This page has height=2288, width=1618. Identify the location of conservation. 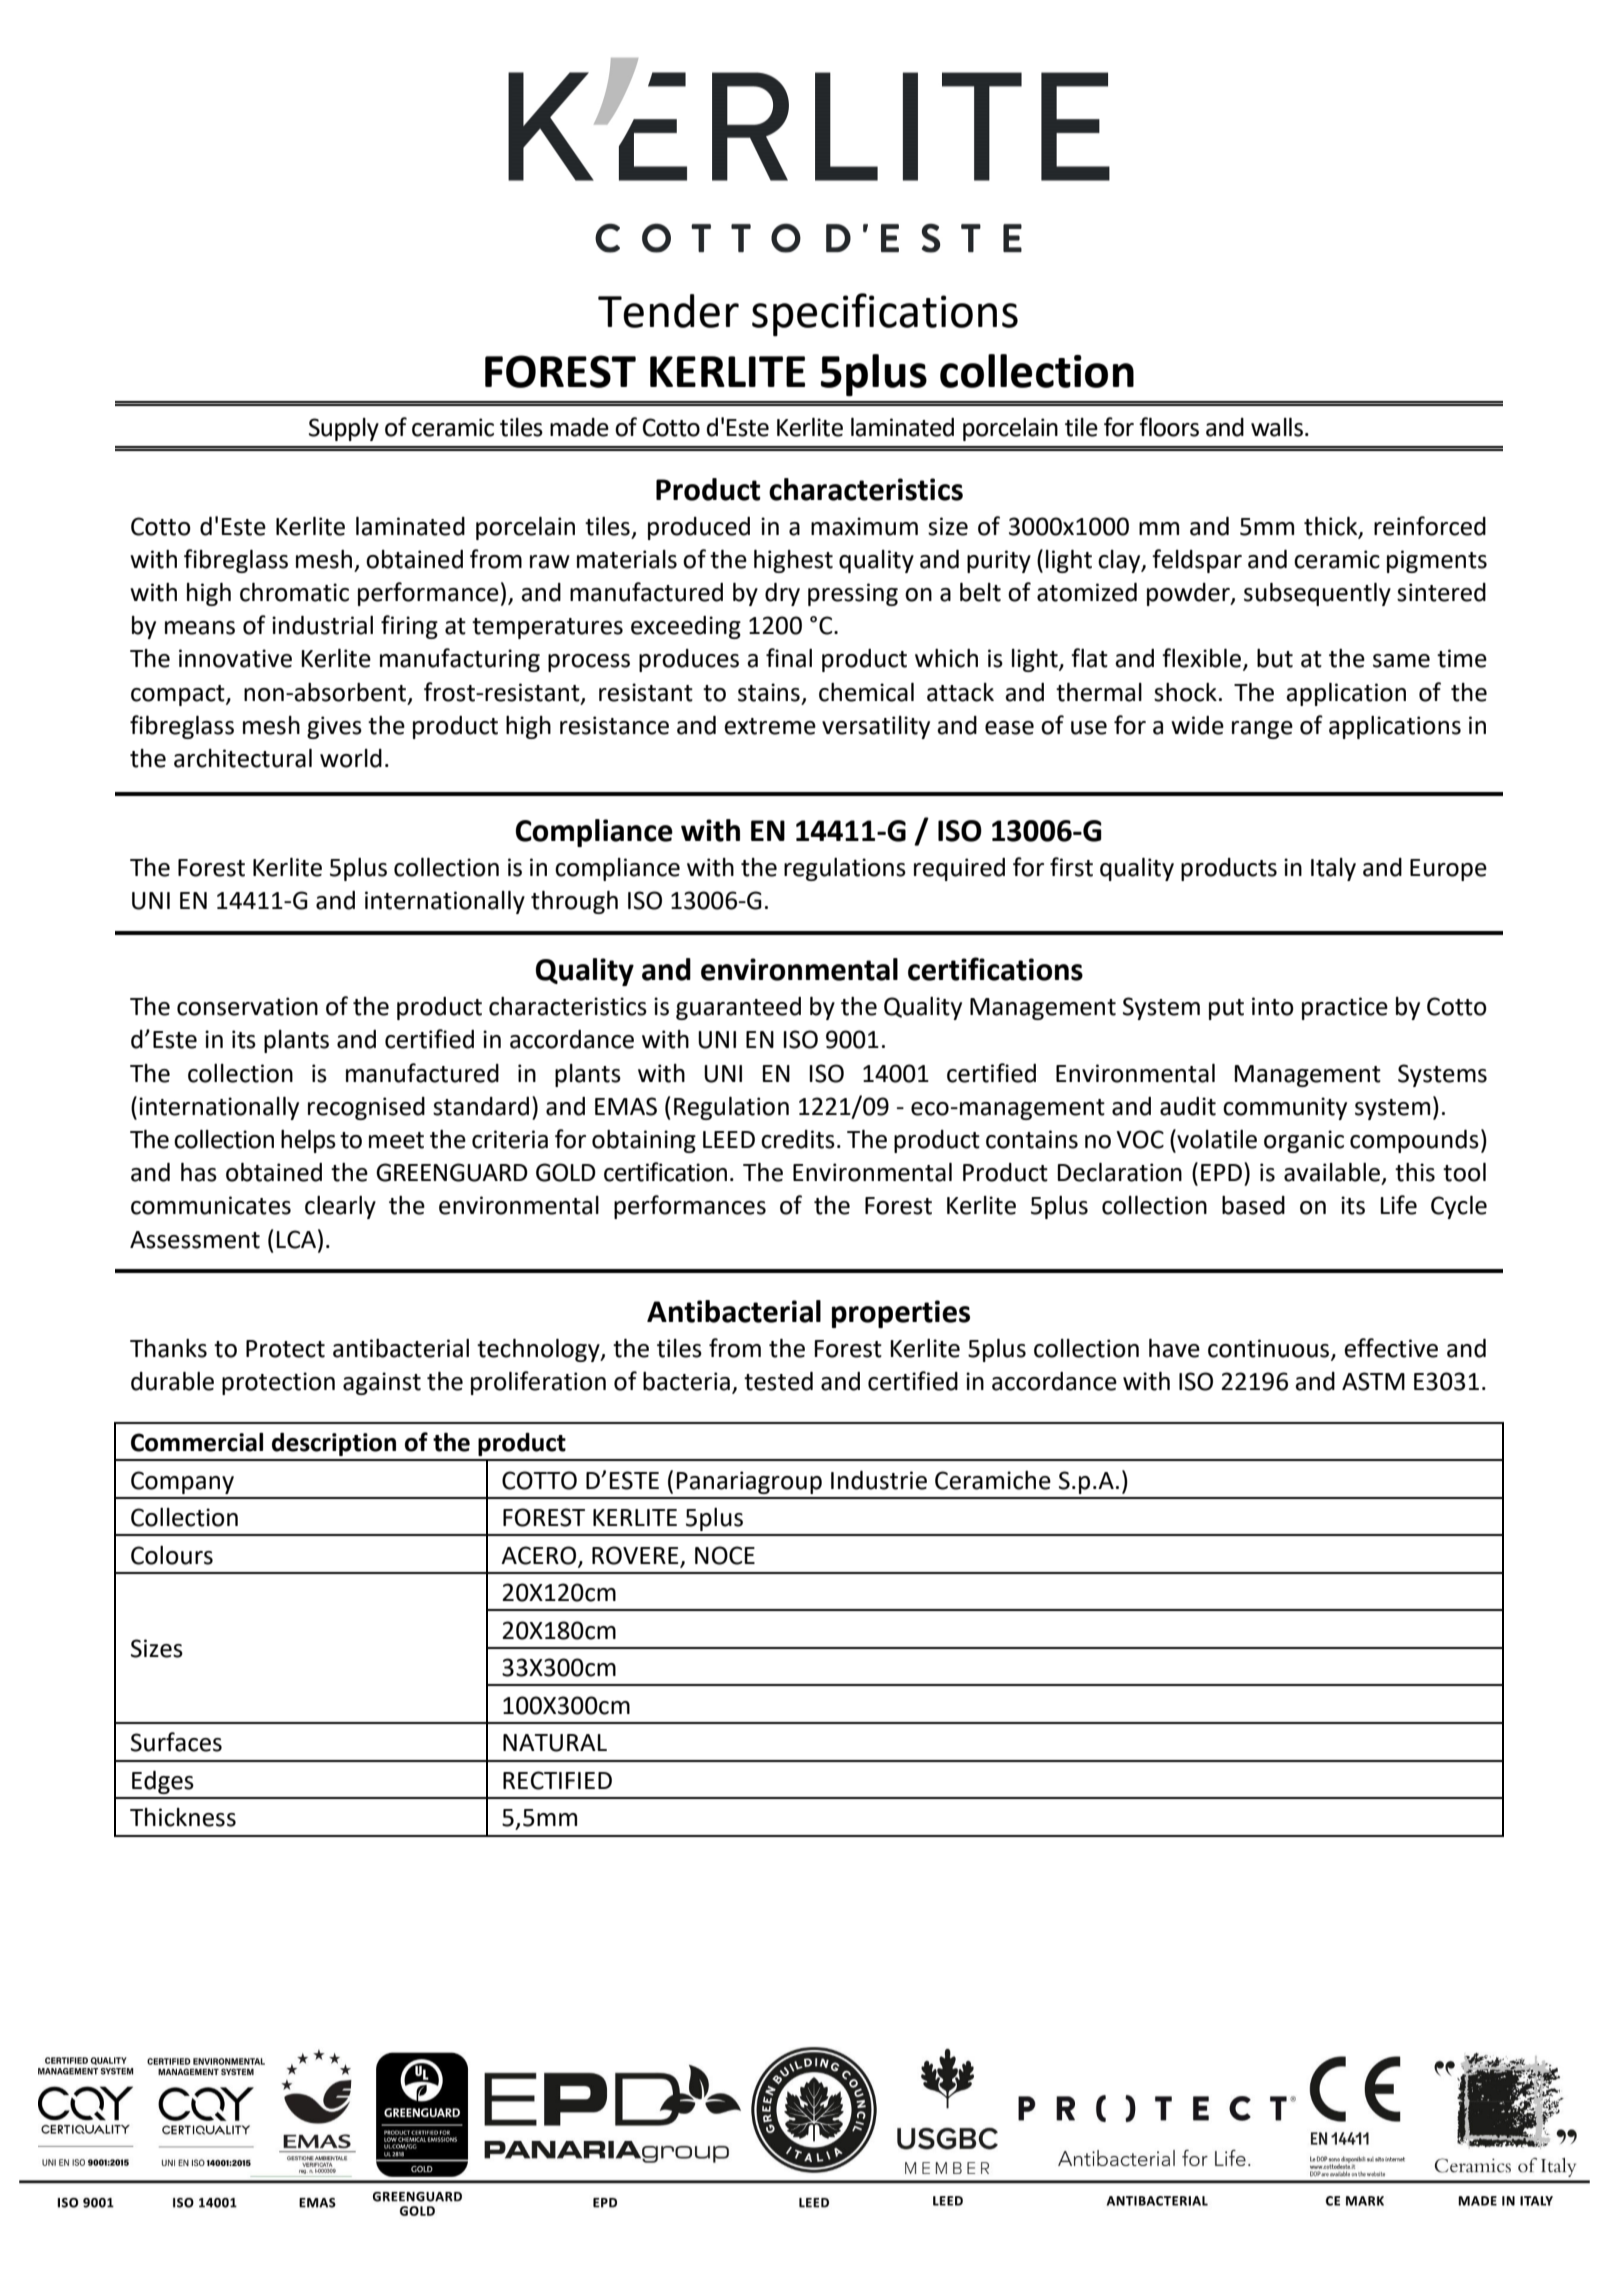
(247, 1006).
